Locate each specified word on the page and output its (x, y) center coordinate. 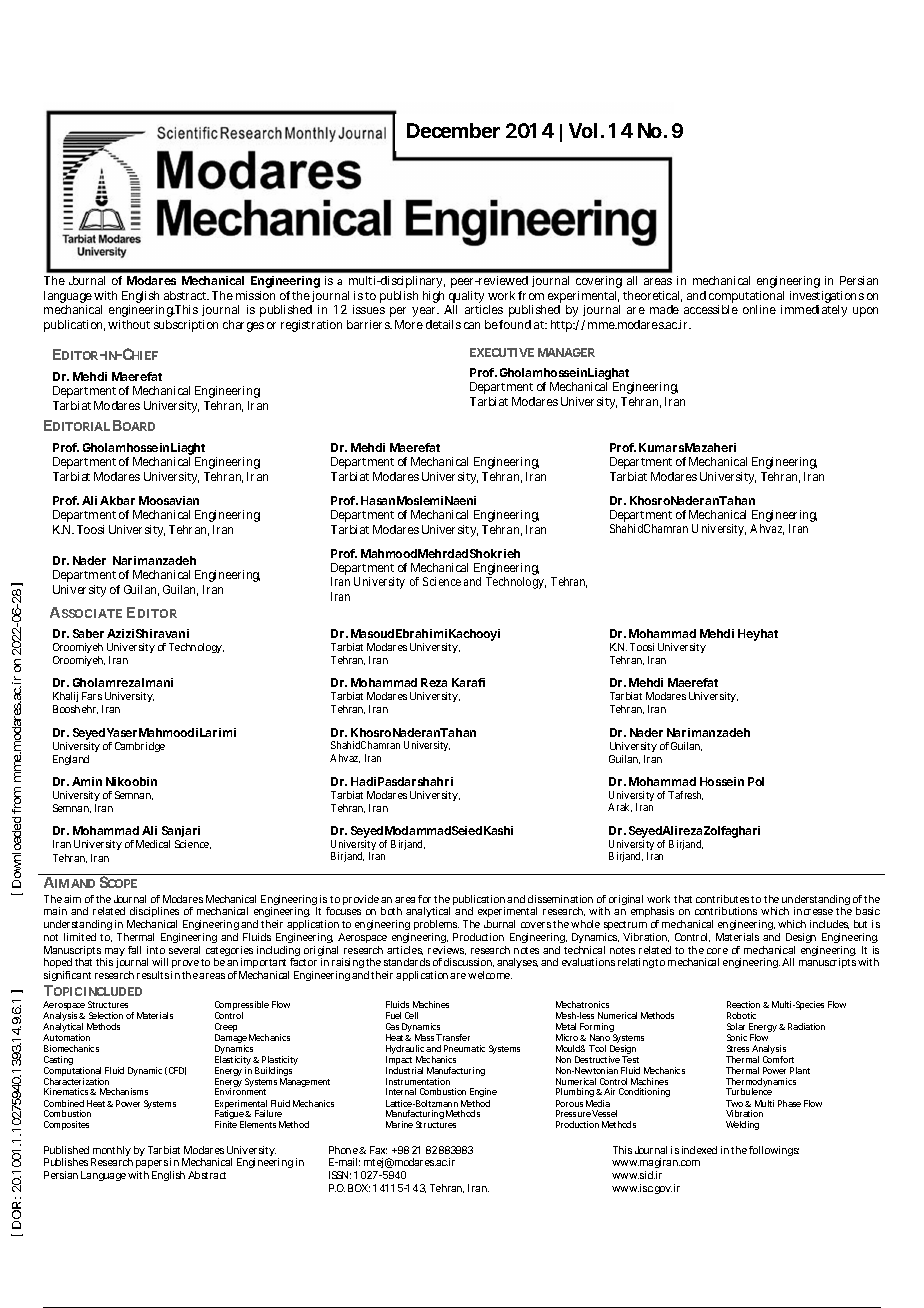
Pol (756, 781)
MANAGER (566, 352)
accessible (711, 309)
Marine (399, 1124)
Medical (153, 844)
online (759, 309)
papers (152, 1166)
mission (255, 295)
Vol (583, 130)
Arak (620, 807)
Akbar (117, 500)
